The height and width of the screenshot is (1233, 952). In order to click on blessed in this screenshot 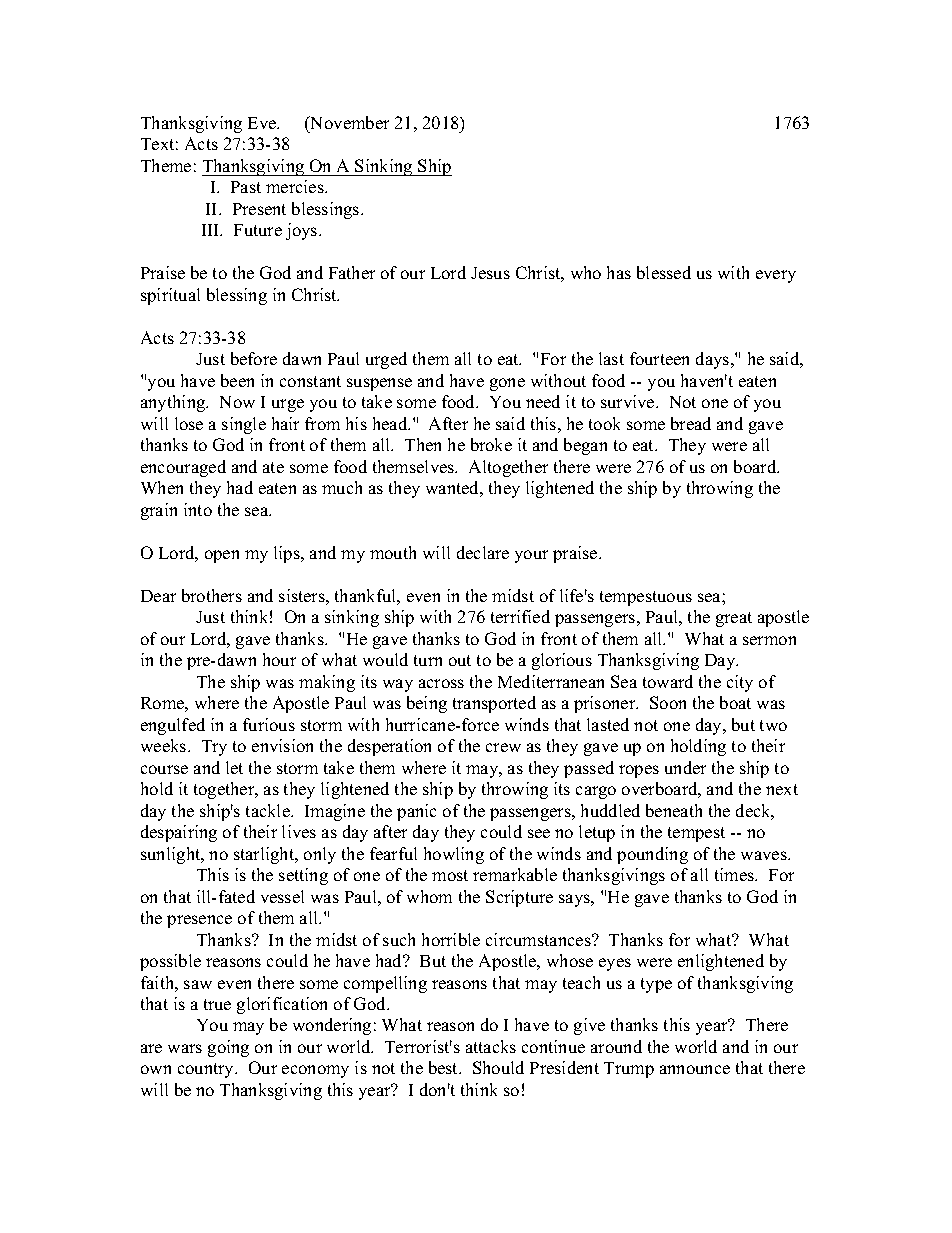, I will do `click(664, 272)`.
